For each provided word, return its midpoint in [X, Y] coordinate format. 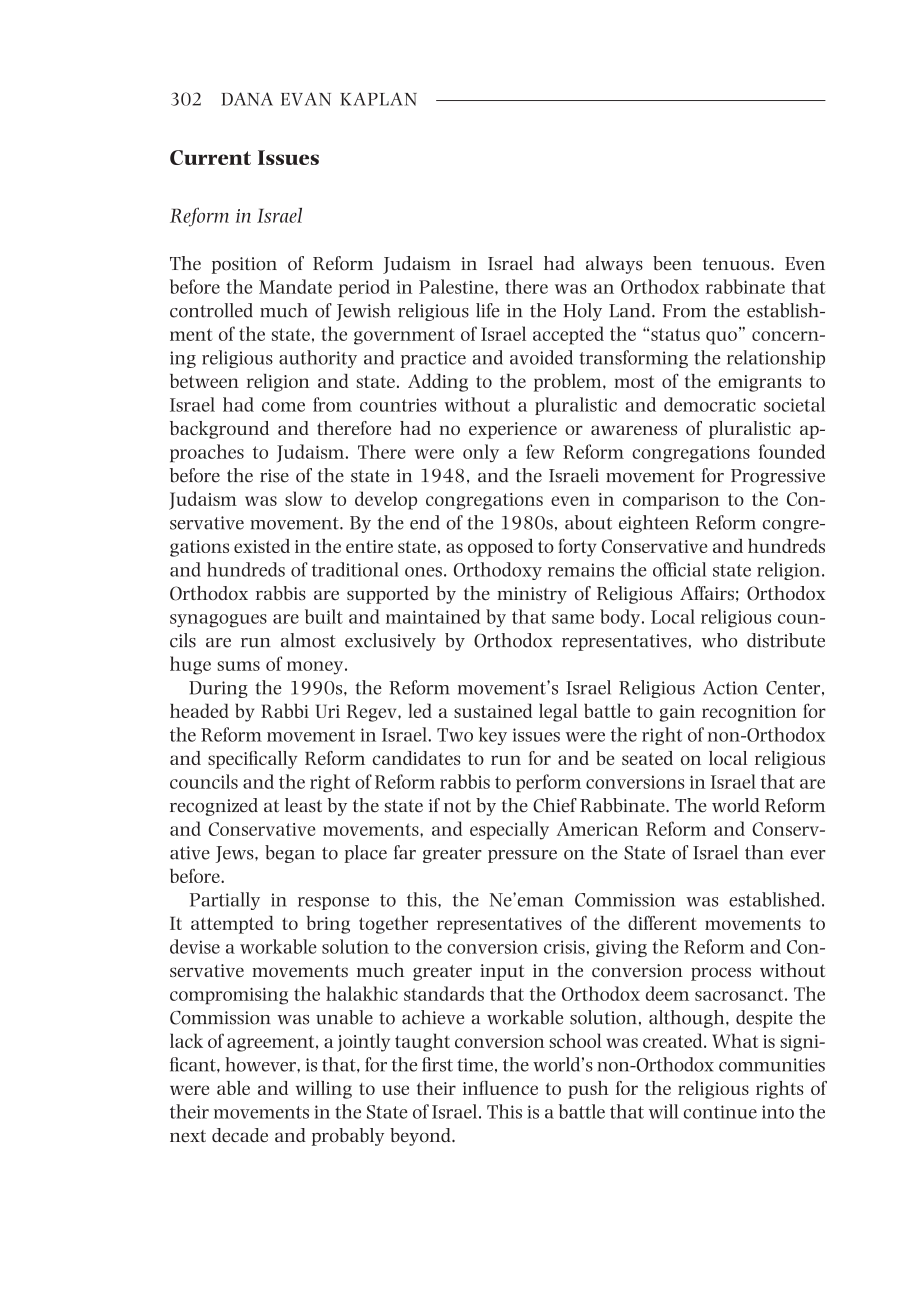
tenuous [737, 264]
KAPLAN [378, 99]
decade [240, 1135]
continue [720, 1112]
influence [500, 1088]
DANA [247, 99]
